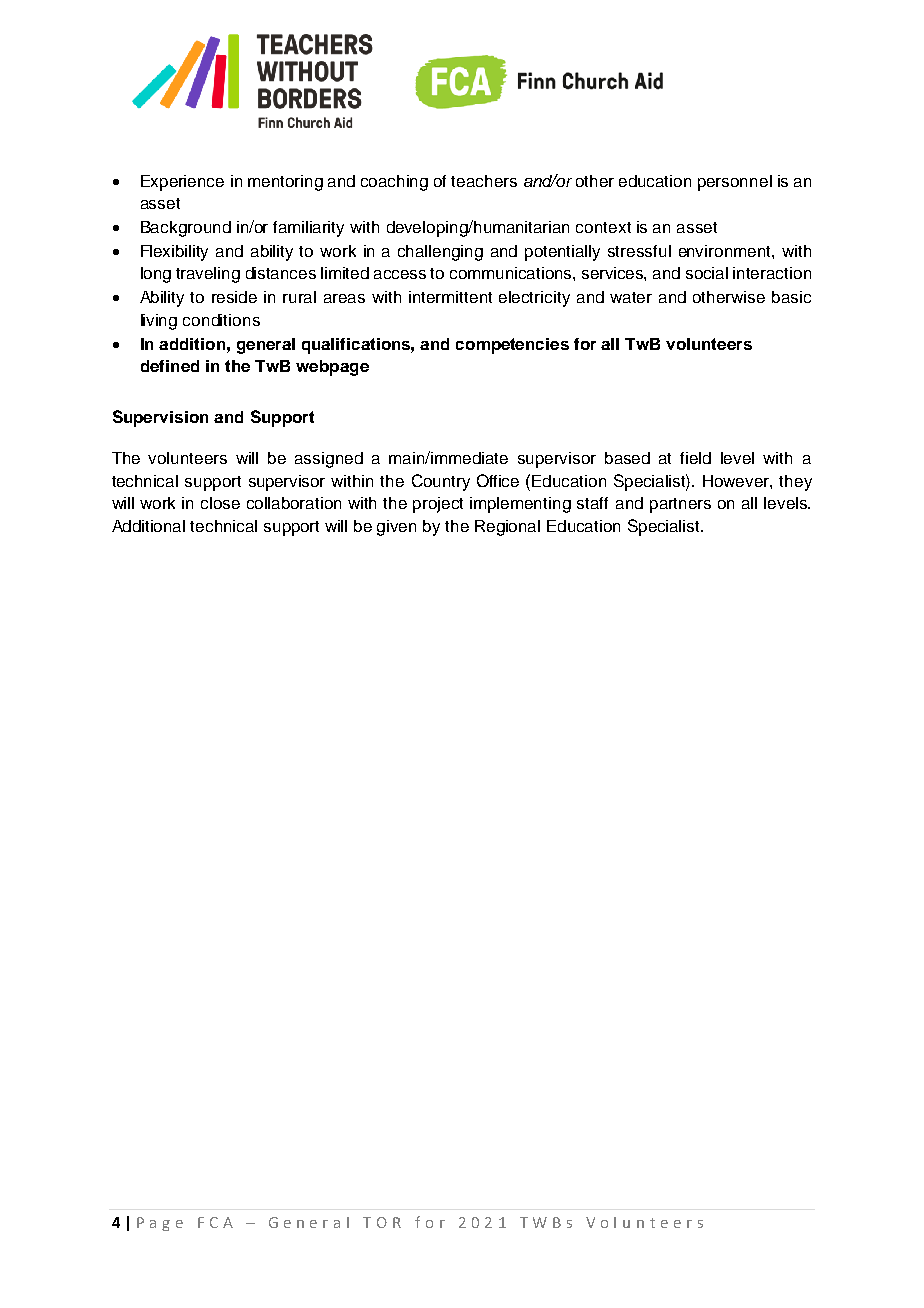  What do you see at coordinates (498, 480) in the image?
I see `Office` at bounding box center [498, 480].
